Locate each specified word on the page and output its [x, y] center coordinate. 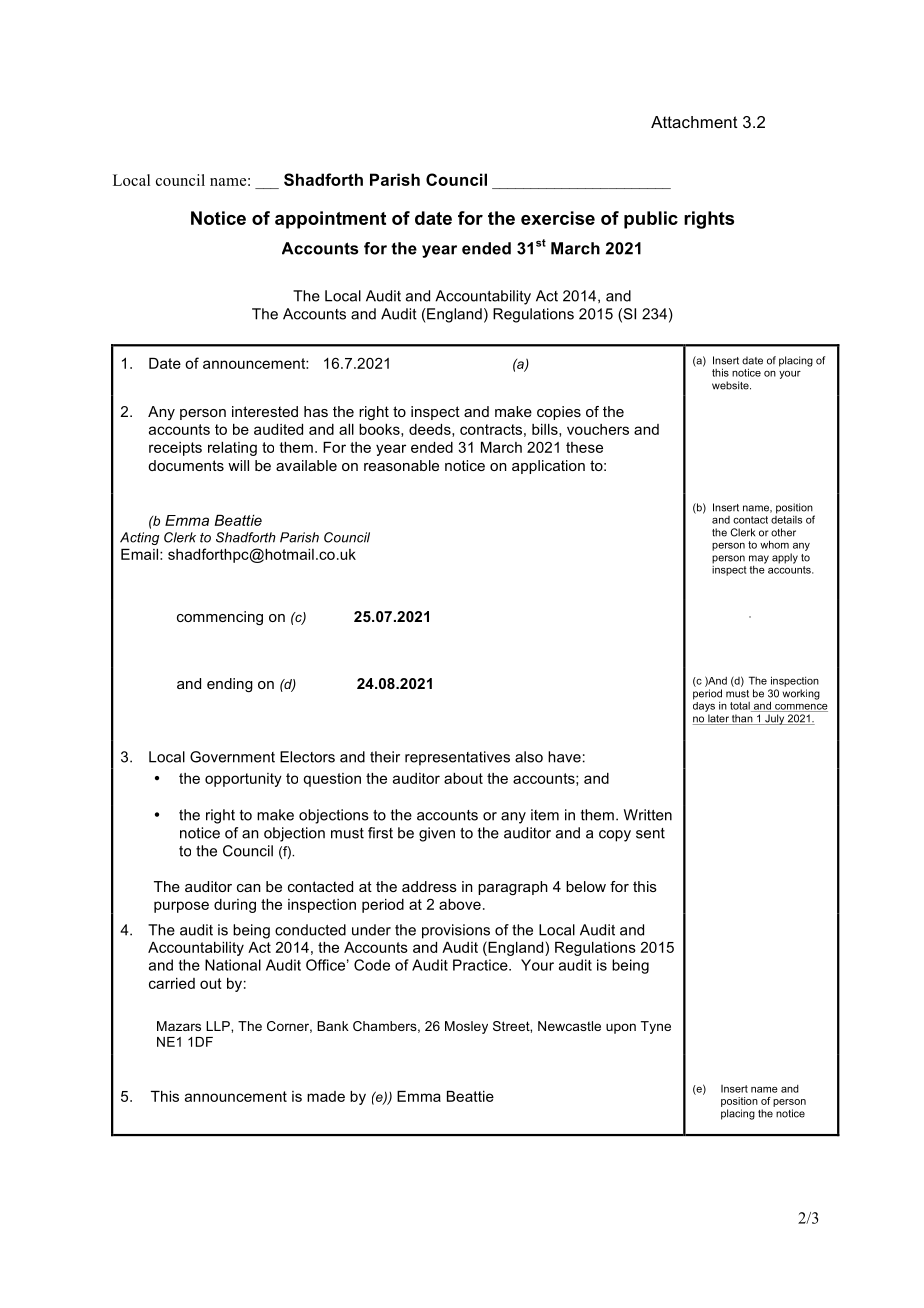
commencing [220, 618]
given [437, 834]
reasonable [401, 465]
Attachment [694, 122]
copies [559, 413]
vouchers [598, 429]
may [759, 559]
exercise [558, 218]
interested [265, 411]
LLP [219, 1026]
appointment [330, 220]
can [249, 888]
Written [648, 815]
